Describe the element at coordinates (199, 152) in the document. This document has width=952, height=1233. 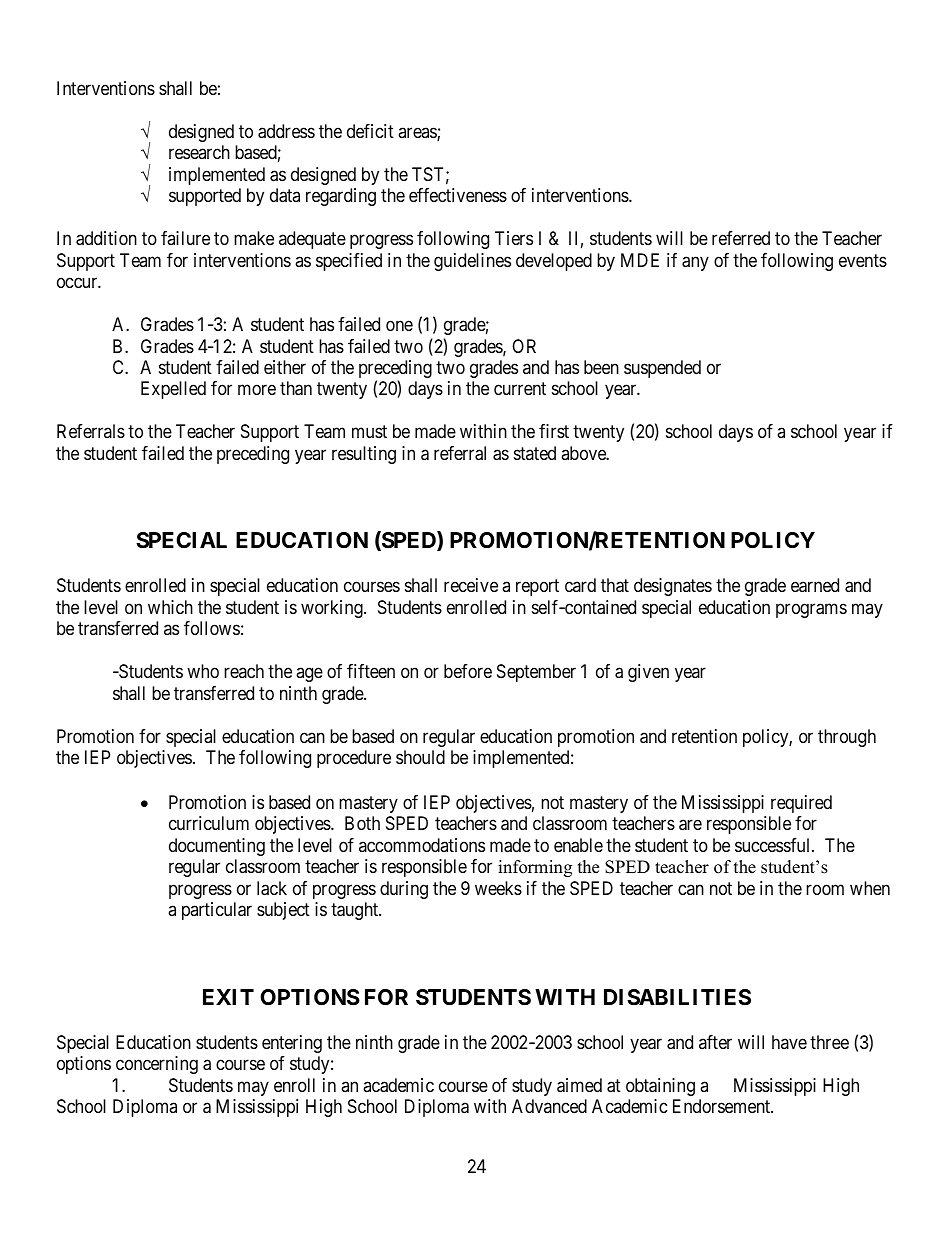
I see `research` at that location.
